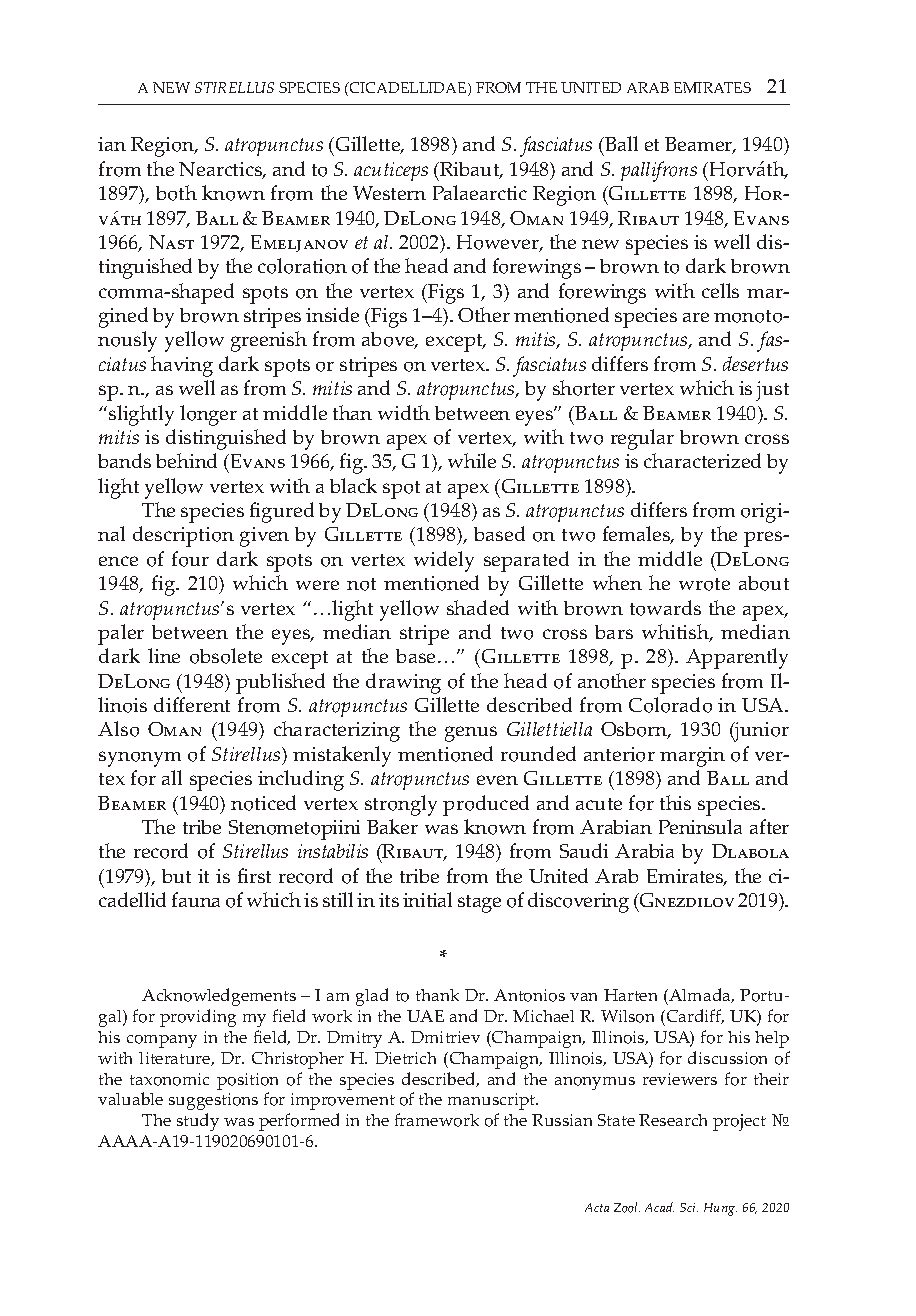  Describe the element at coordinates (630, 995) in the image. I see `Harten` at that location.
